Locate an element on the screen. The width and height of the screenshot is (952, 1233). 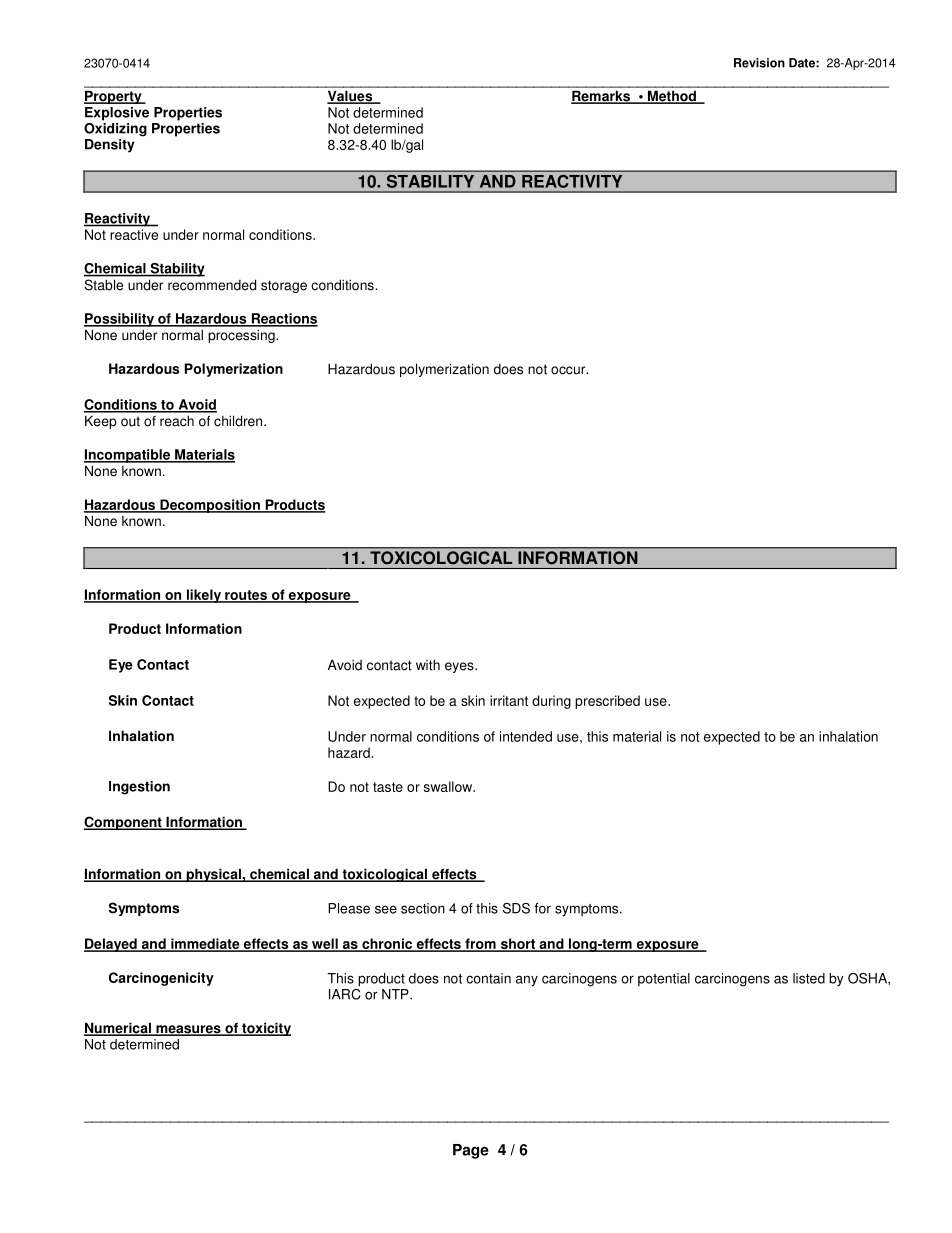
swallow is located at coordinates (449, 786).
